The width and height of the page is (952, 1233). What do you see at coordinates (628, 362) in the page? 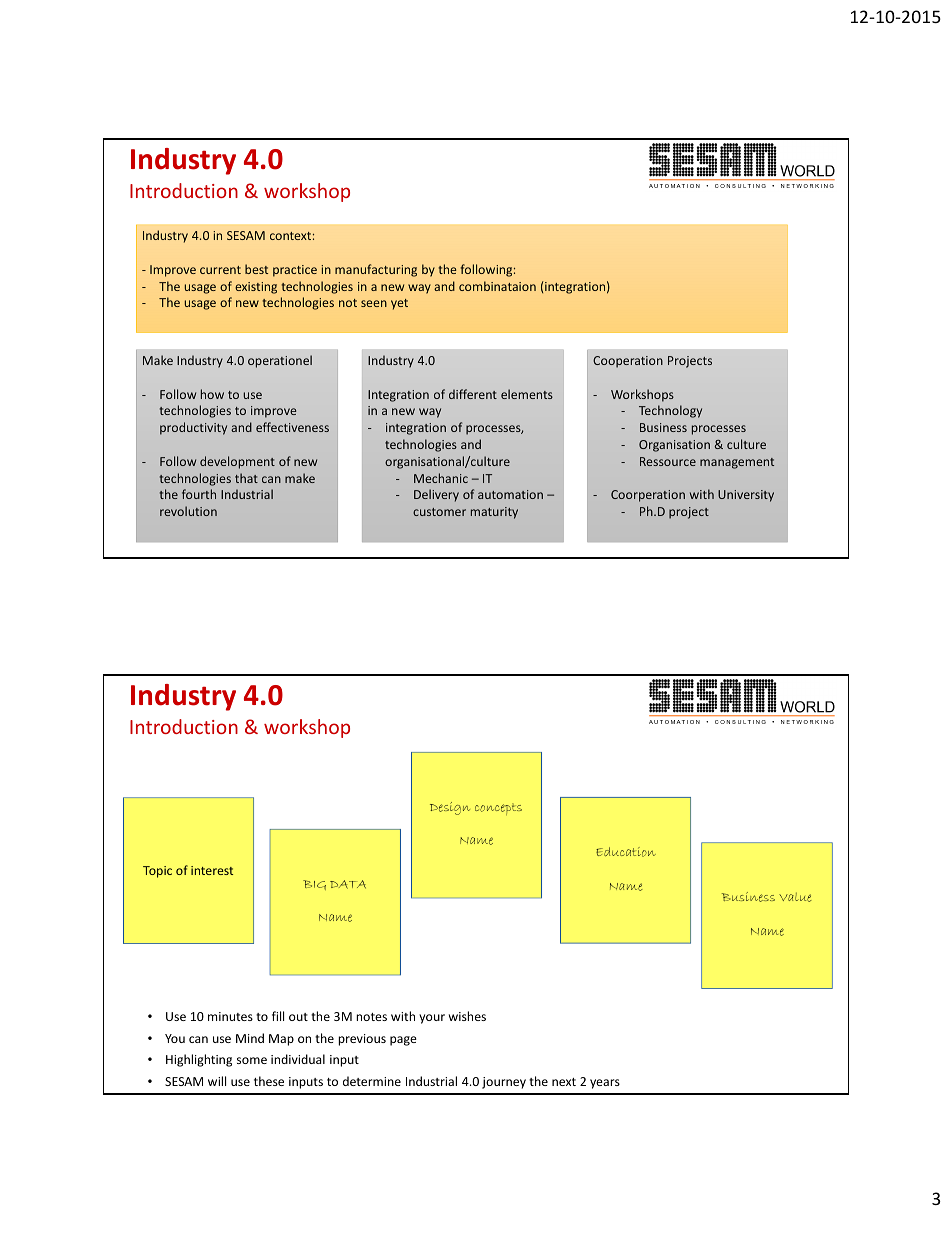
I see `Cooperation` at bounding box center [628, 362].
